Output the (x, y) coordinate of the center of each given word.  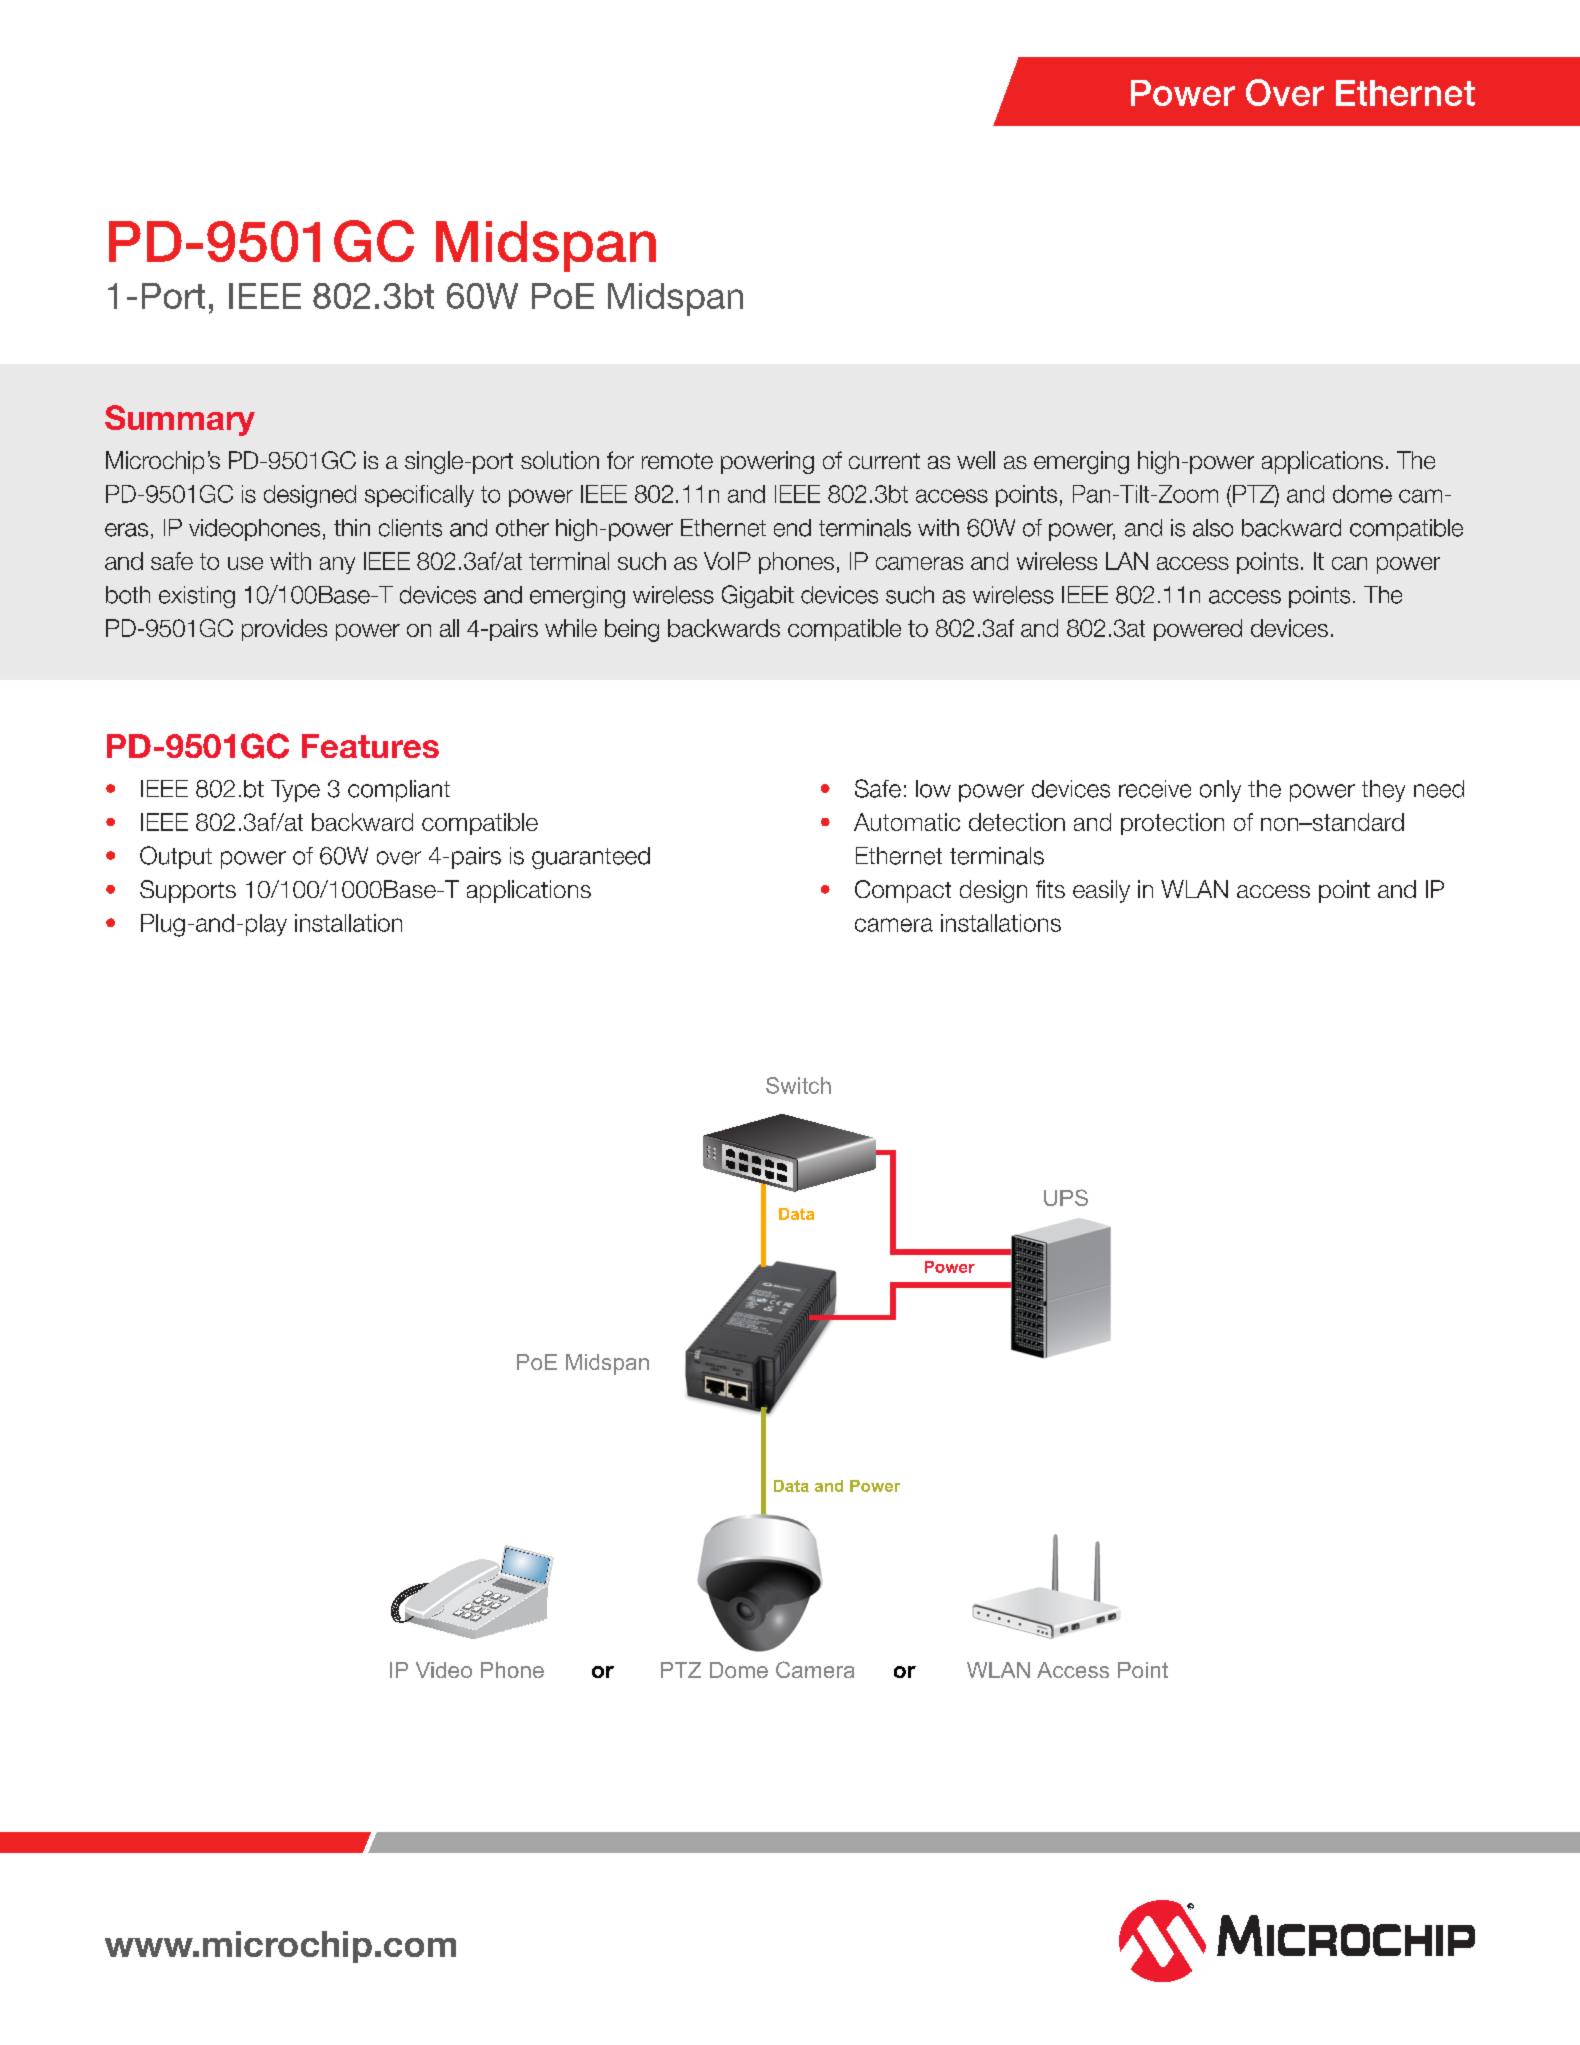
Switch (798, 1085)
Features (370, 746)
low (933, 789)
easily (1101, 891)
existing (197, 597)
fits (1050, 889)
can (1349, 563)
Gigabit (758, 596)
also (1213, 528)
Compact (903, 891)
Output (176, 857)
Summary (180, 420)
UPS (1066, 1197)
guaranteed (591, 858)
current (884, 461)
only (1220, 791)
